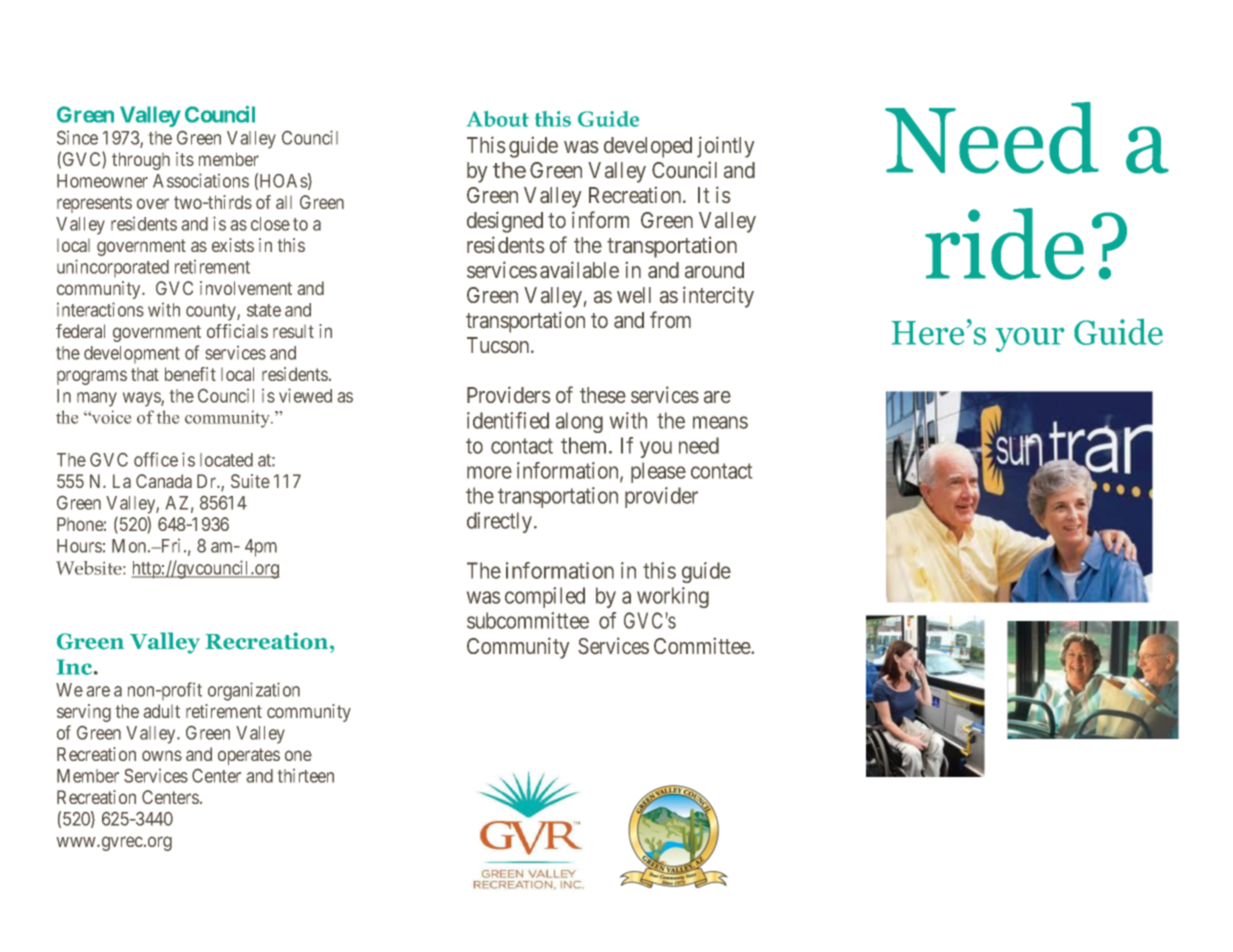  I want to click on jointly, so click(725, 147).
